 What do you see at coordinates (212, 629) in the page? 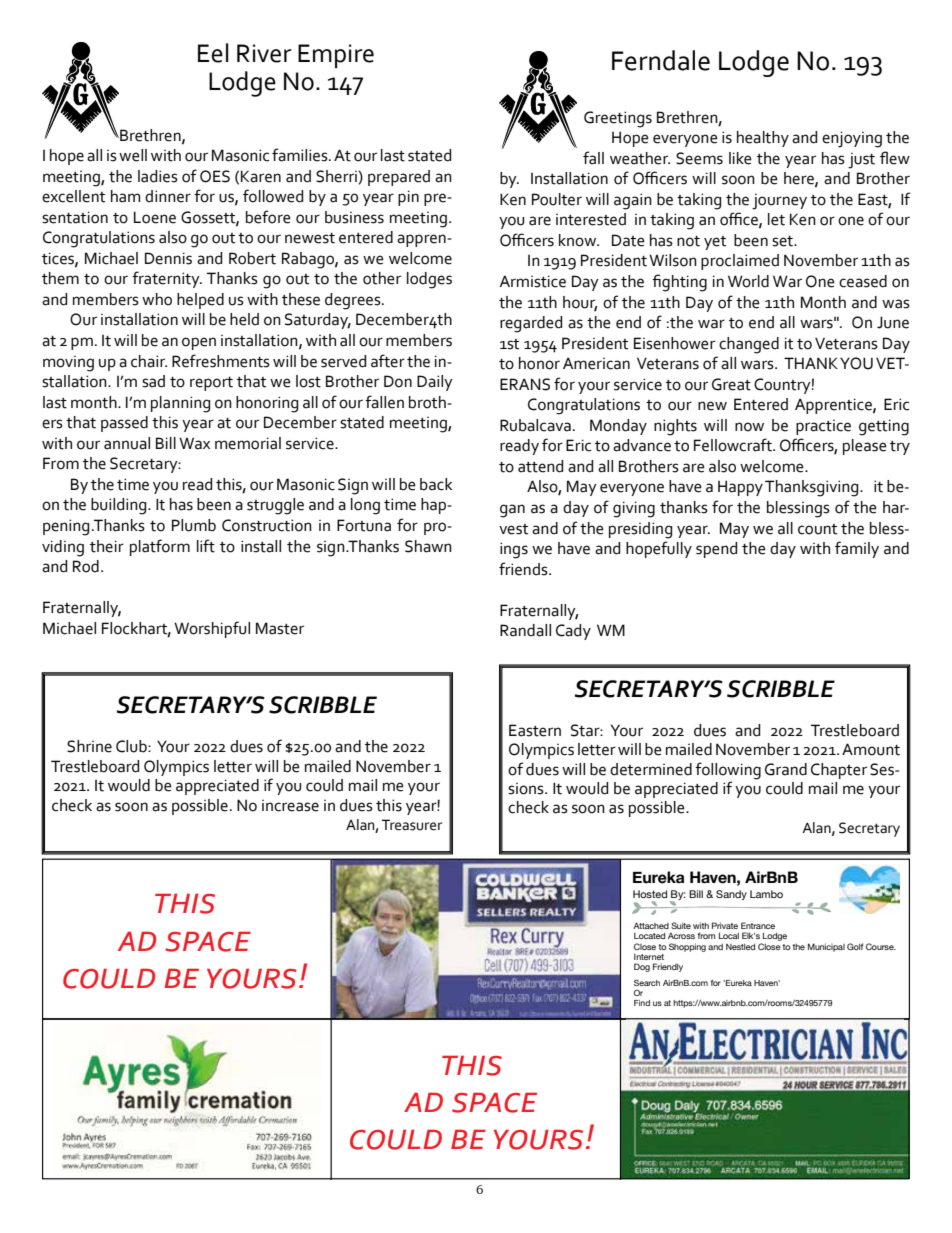
I see `Worshipful` at bounding box center [212, 629].
